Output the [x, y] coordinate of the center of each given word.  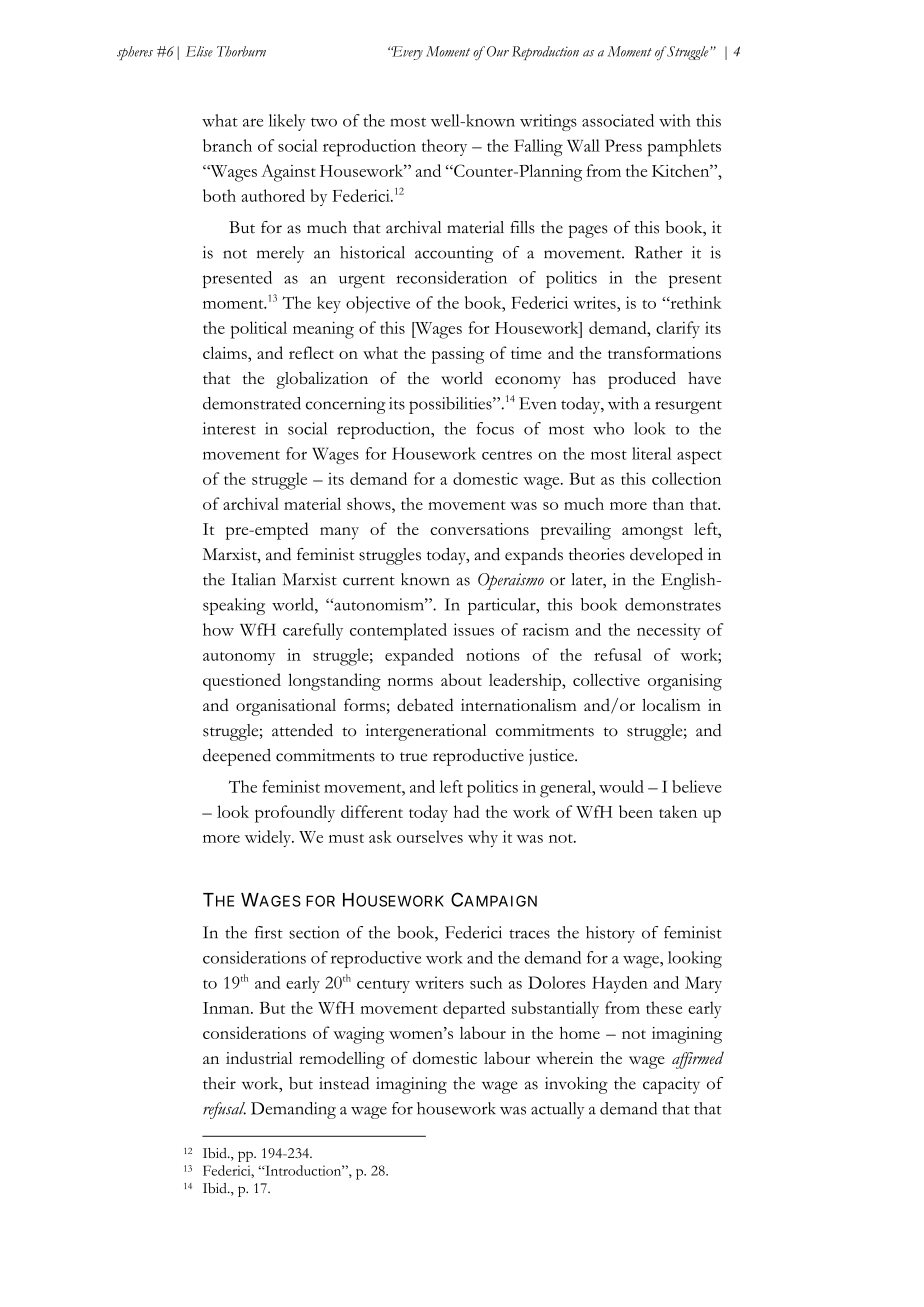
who [608, 428]
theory [444, 147]
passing [458, 355]
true [413, 757]
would [621, 786]
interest [229, 428]
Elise [199, 51]
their [219, 1083]
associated [618, 120]
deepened [237, 757]
